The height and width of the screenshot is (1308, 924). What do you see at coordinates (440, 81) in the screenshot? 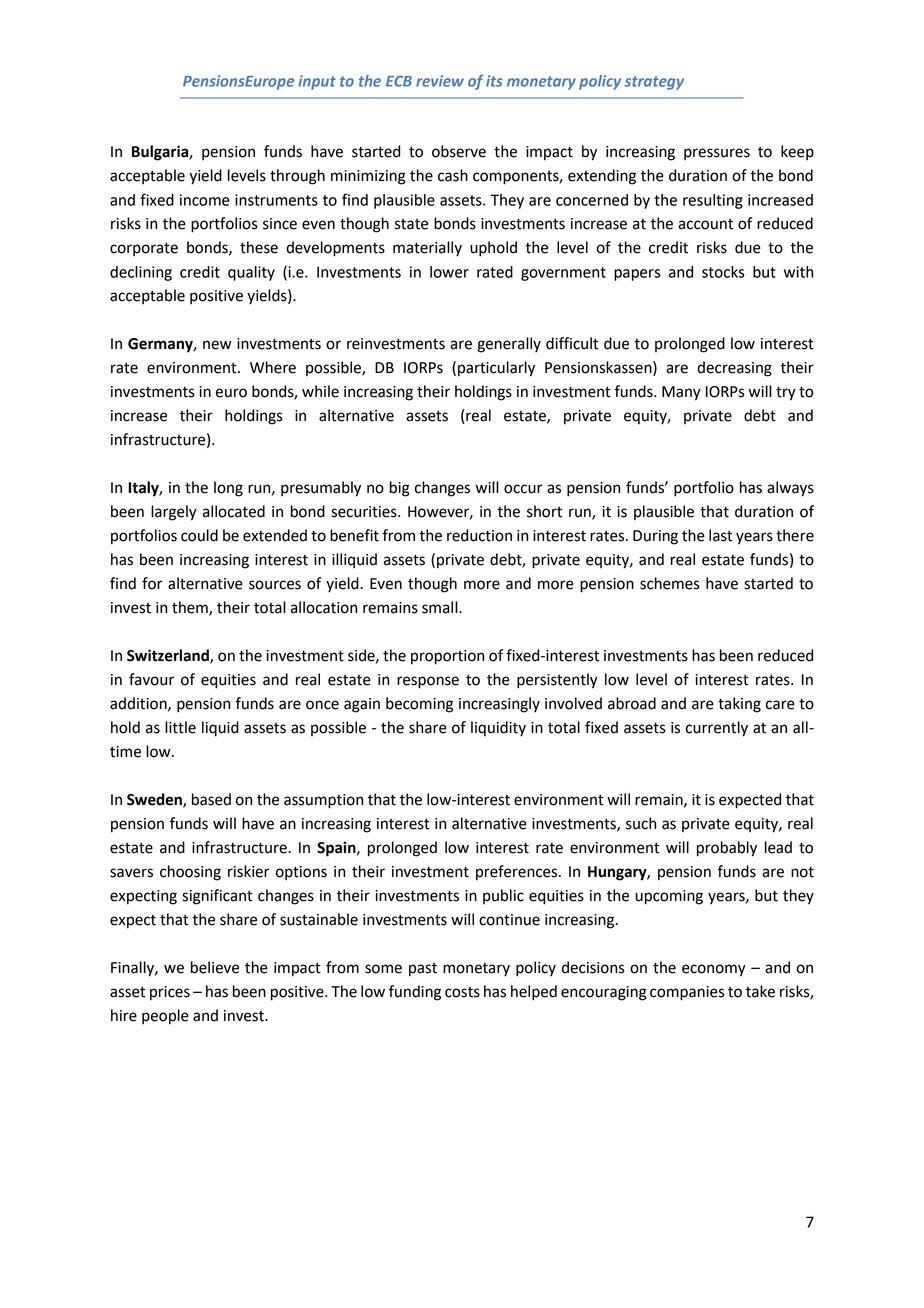
I see `review` at bounding box center [440, 81].
